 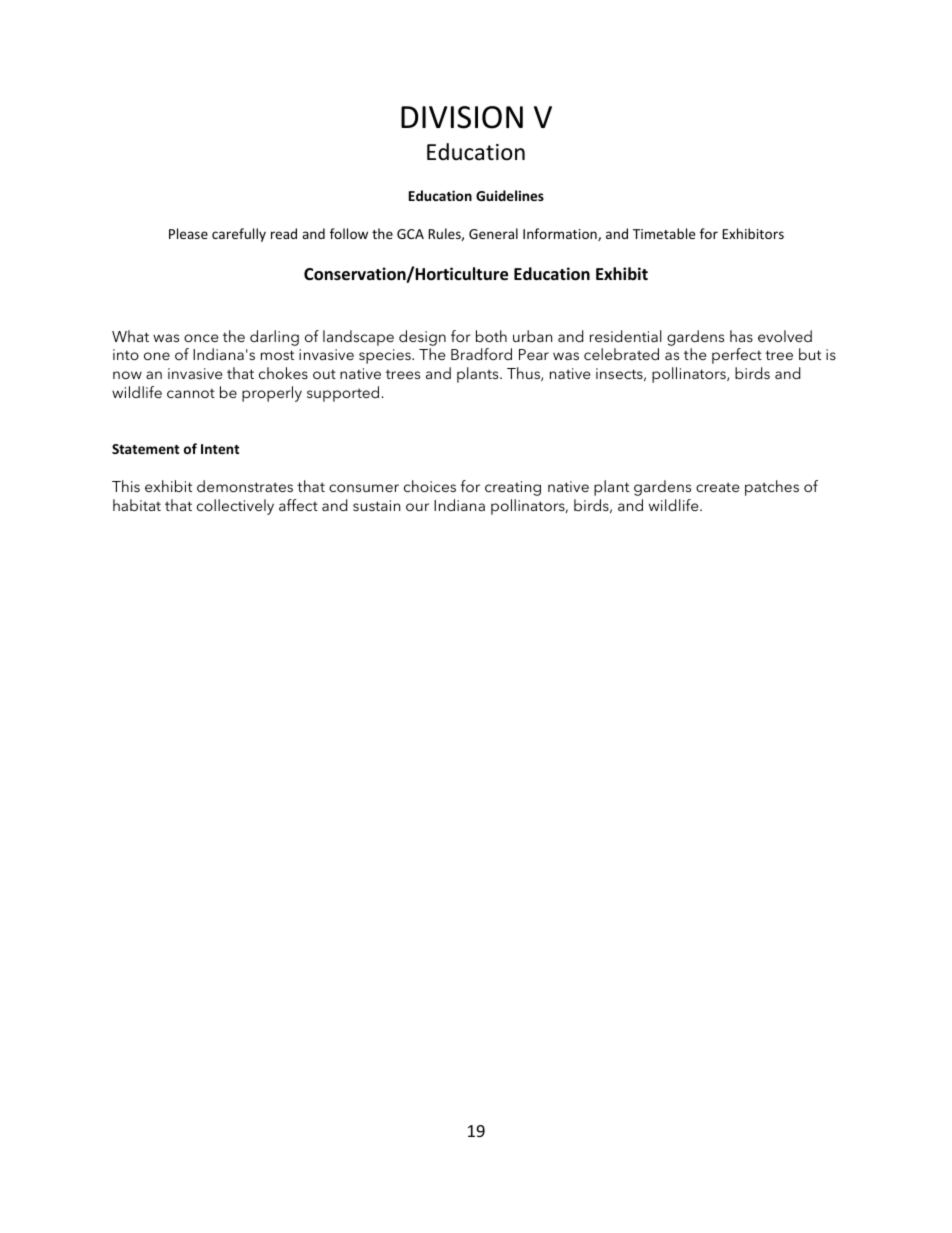 What do you see at coordinates (462, 117) in the screenshot?
I see `DIVISION` at bounding box center [462, 117].
